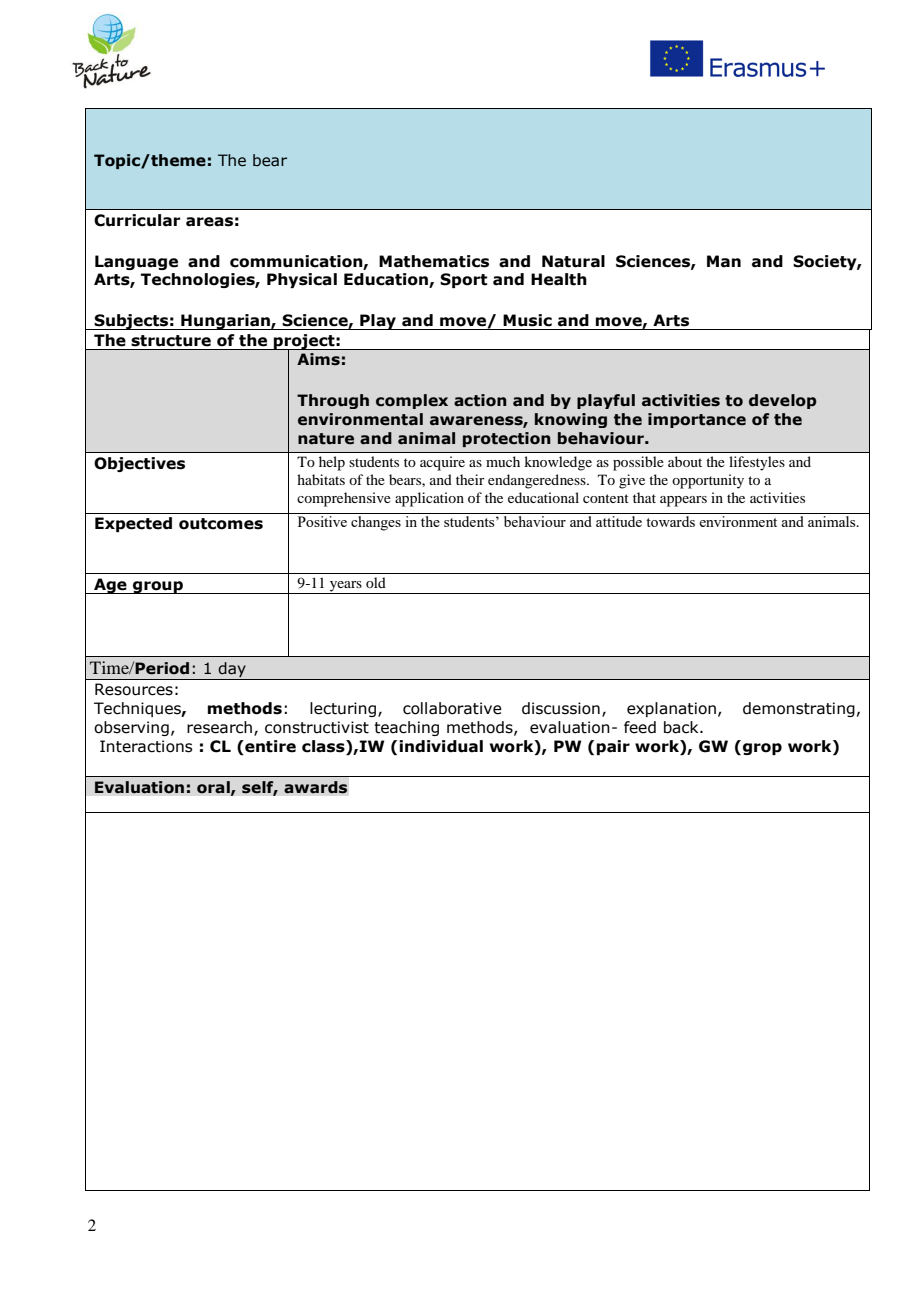  What do you see at coordinates (683, 501) in the screenshot?
I see `appears` at bounding box center [683, 501].
